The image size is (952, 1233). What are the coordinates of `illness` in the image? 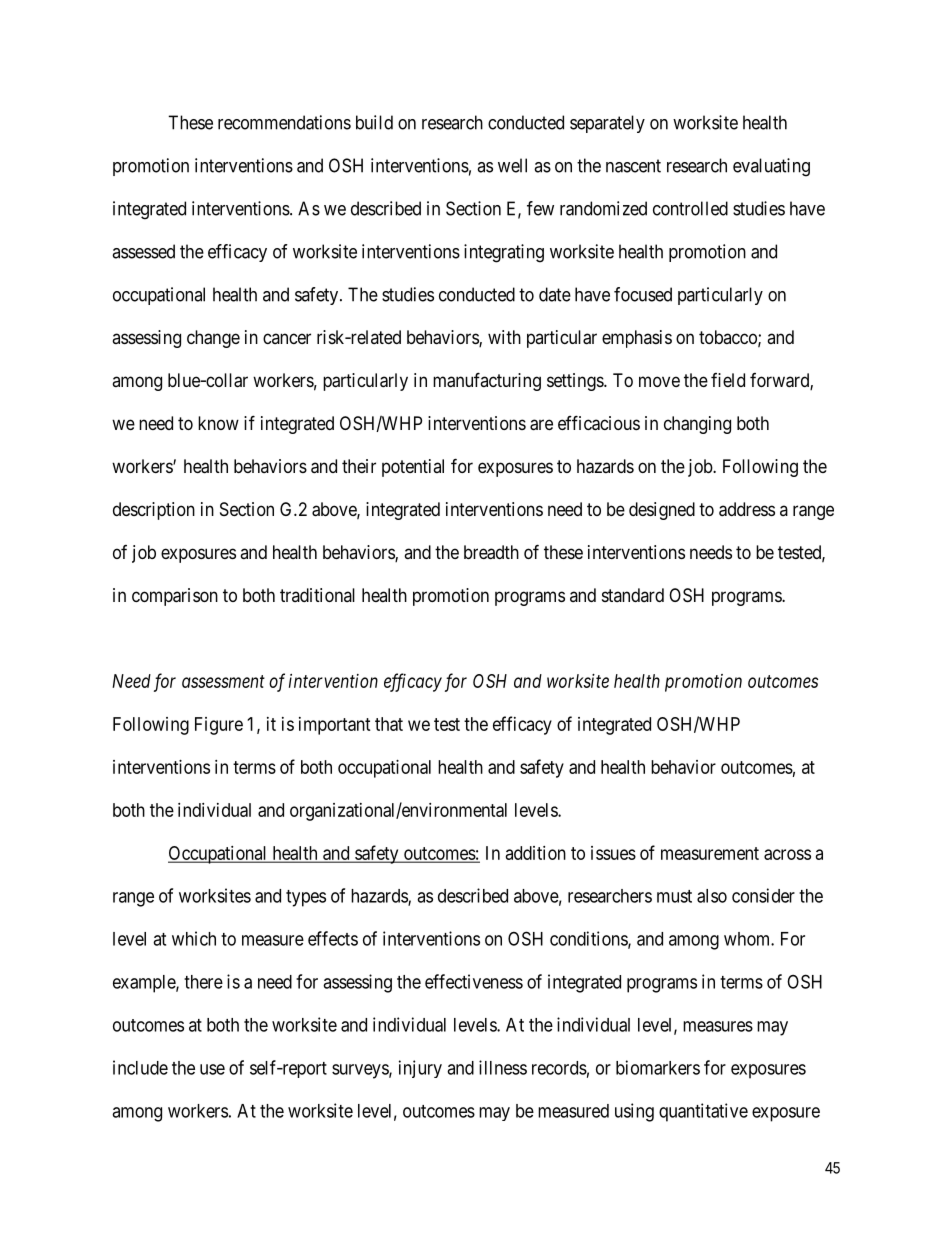 It's located at (503, 1067).
